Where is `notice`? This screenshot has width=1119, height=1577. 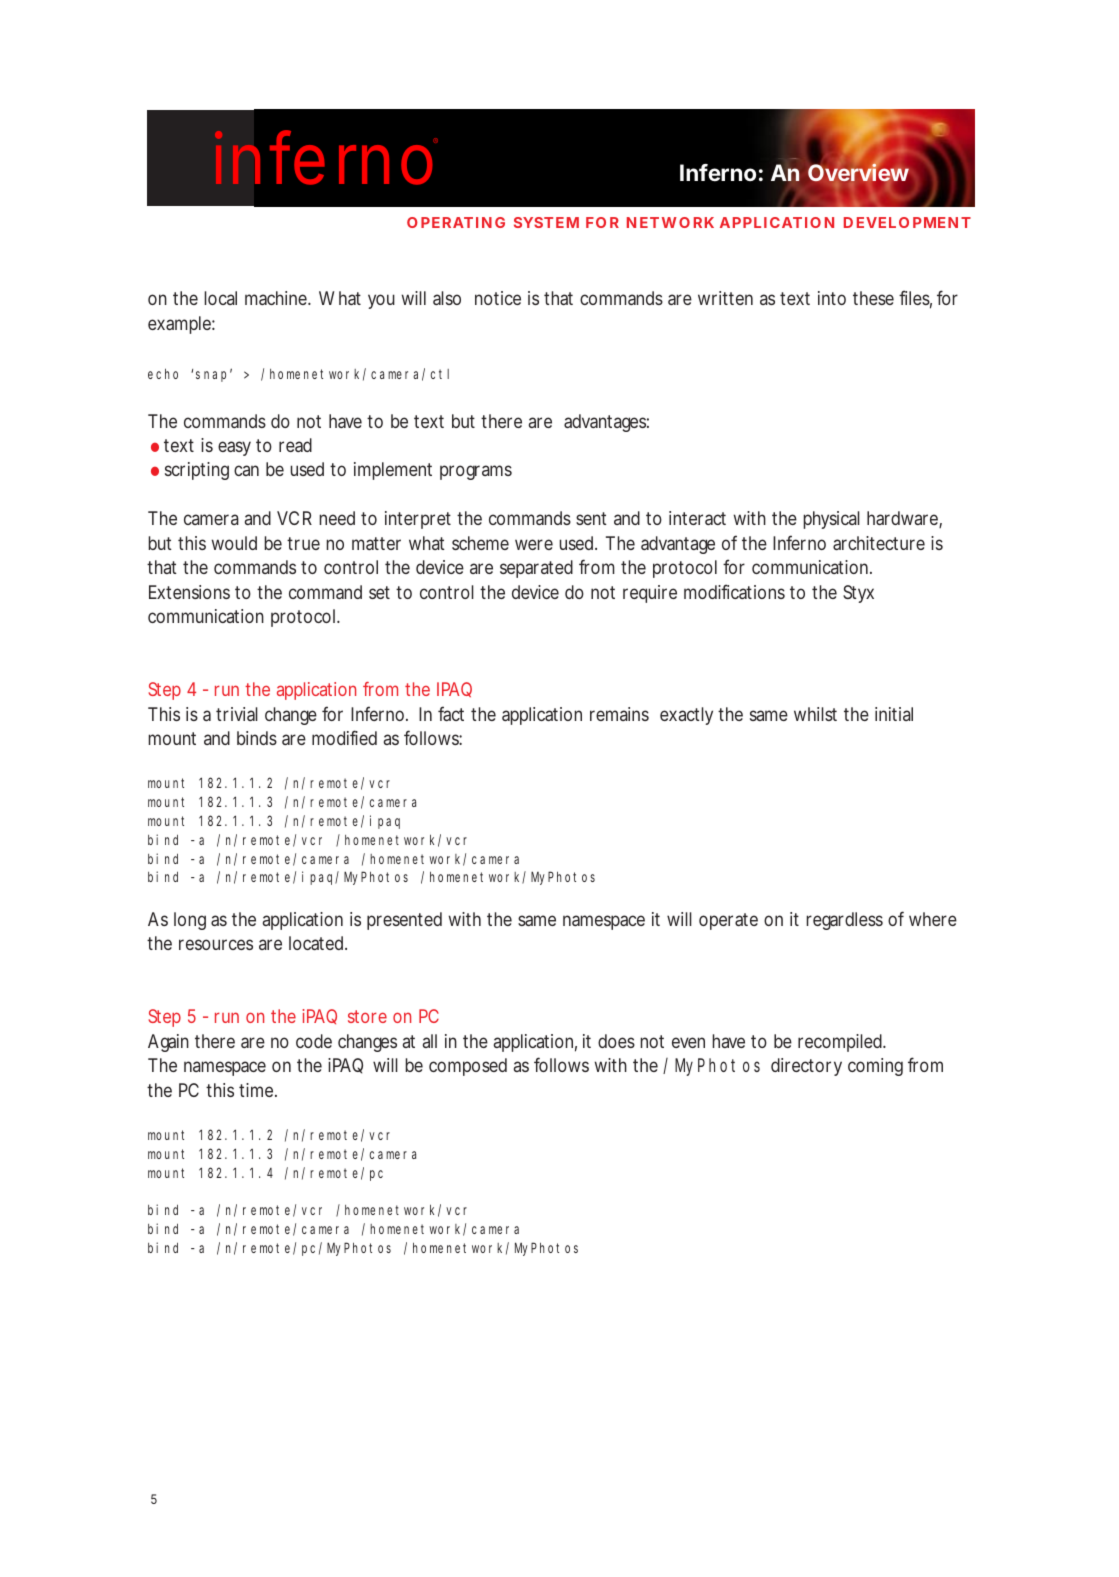
notice is located at coordinates (498, 298).
